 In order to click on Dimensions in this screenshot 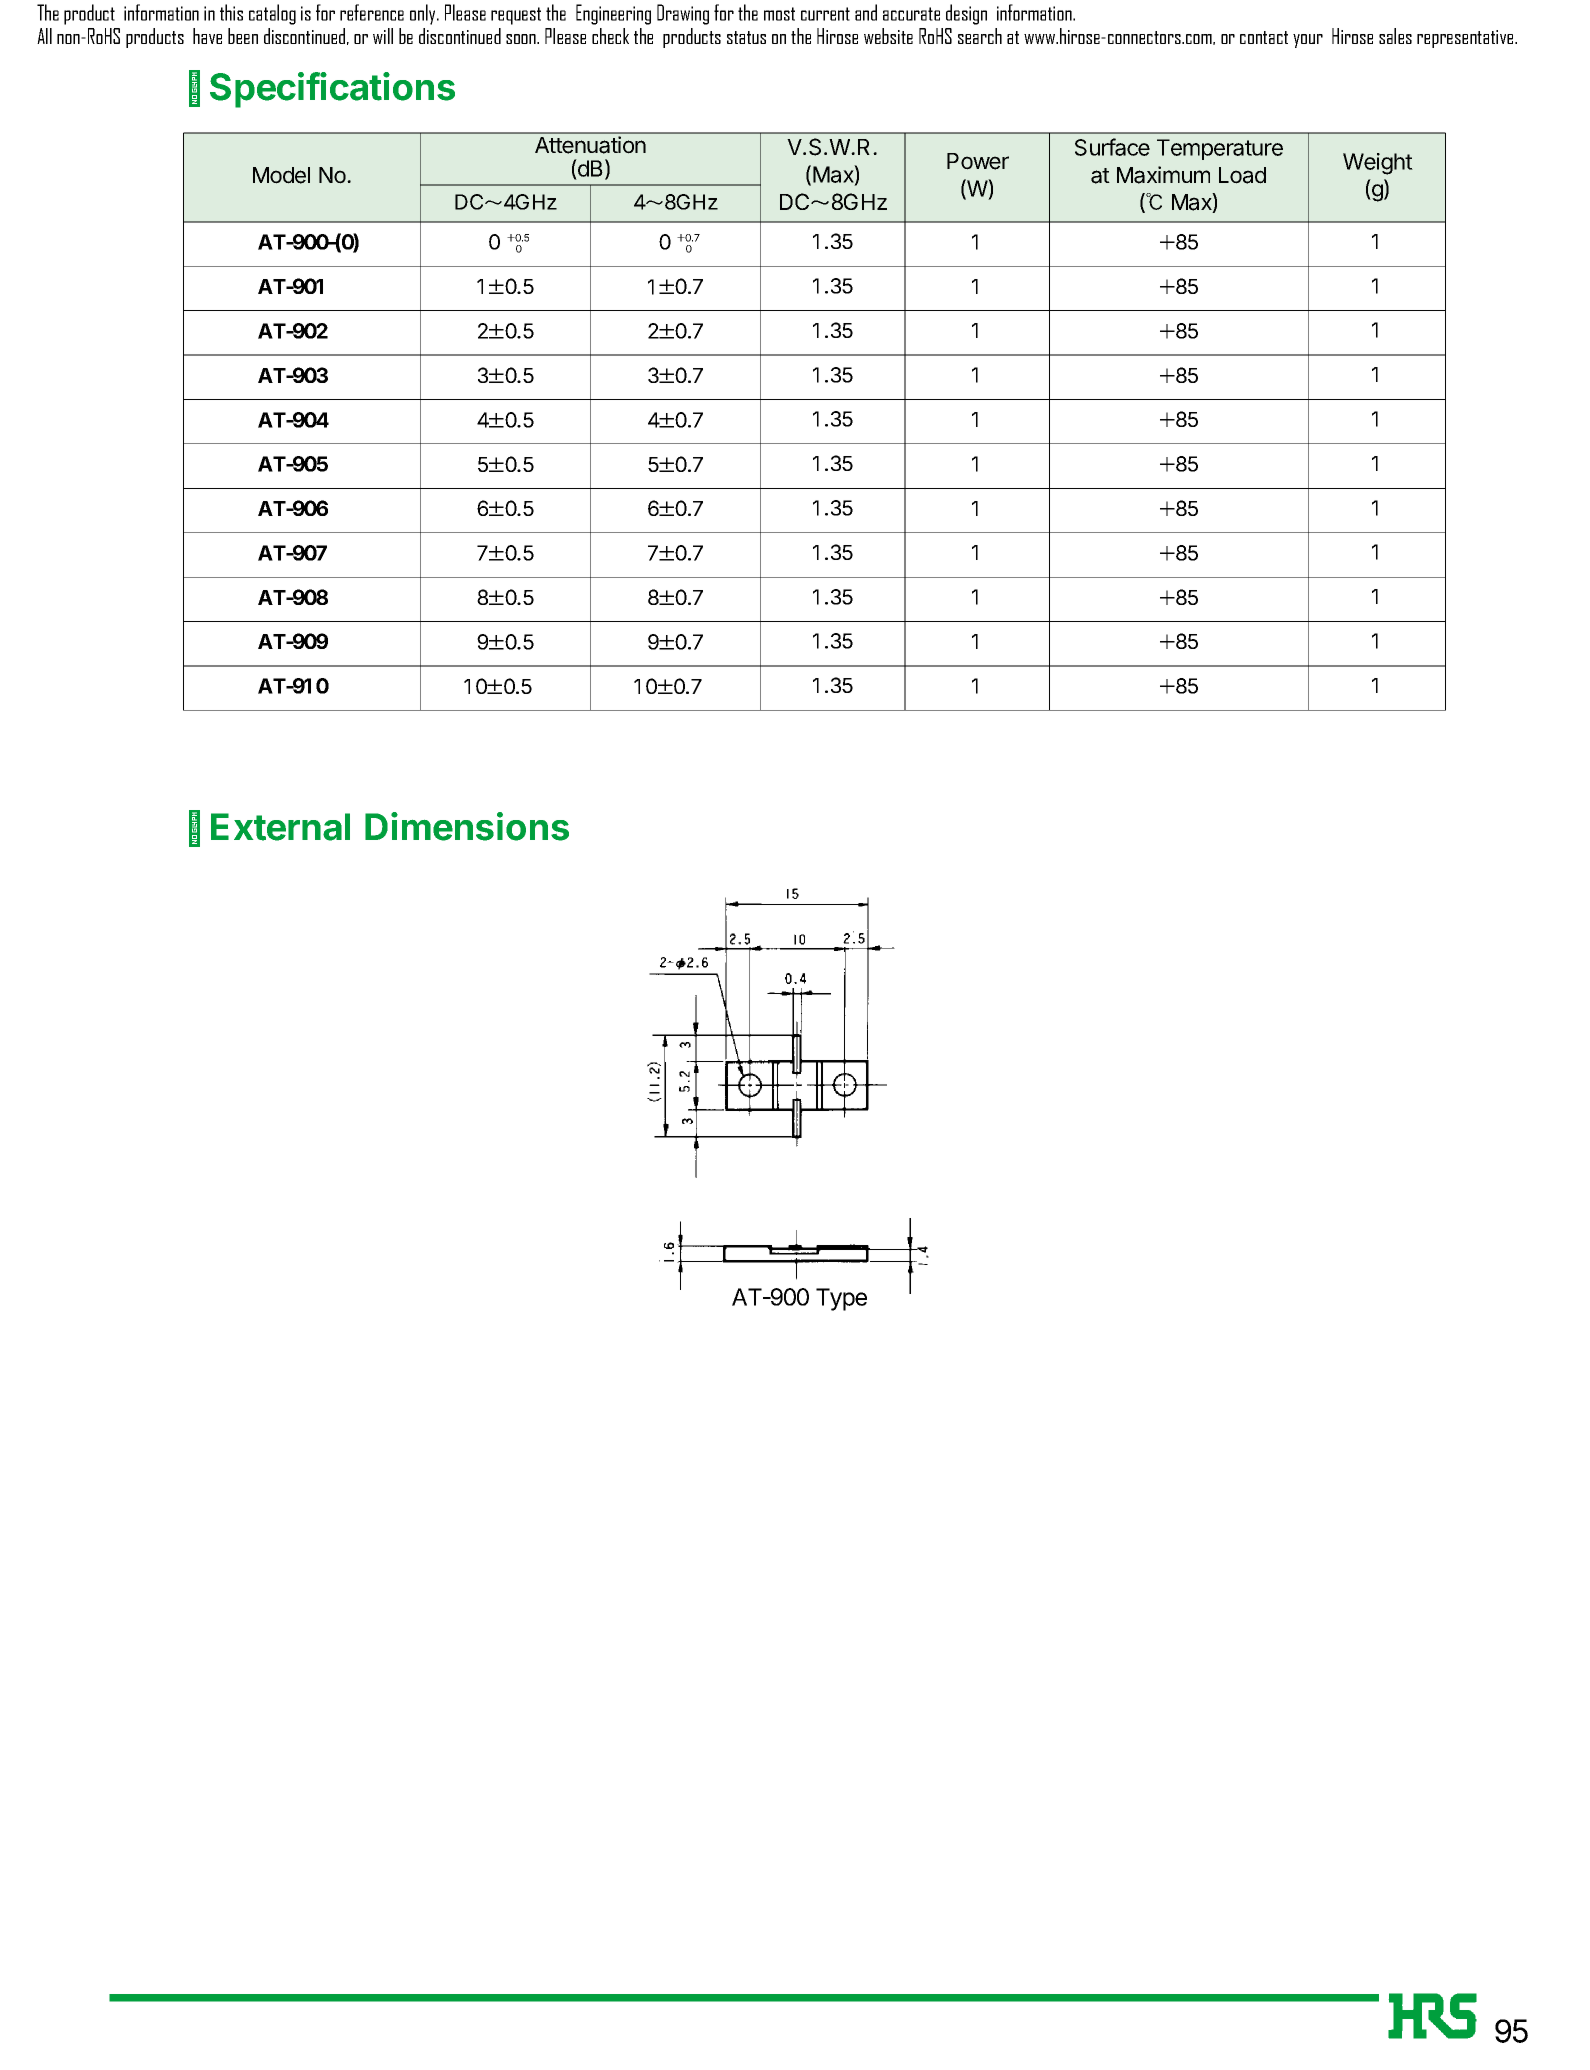, I will do `click(467, 826)`.
